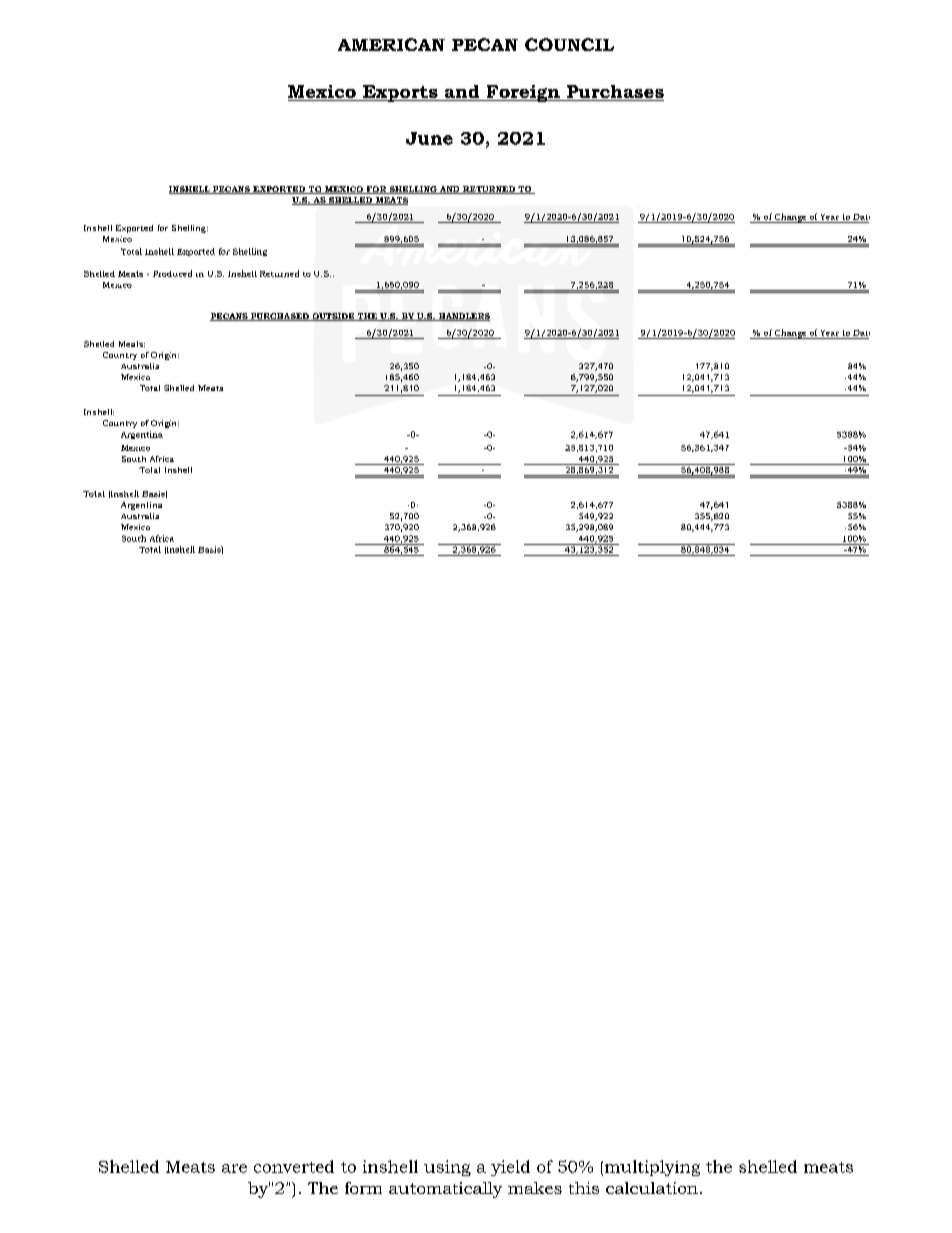  I want to click on yield, so click(510, 1168).
